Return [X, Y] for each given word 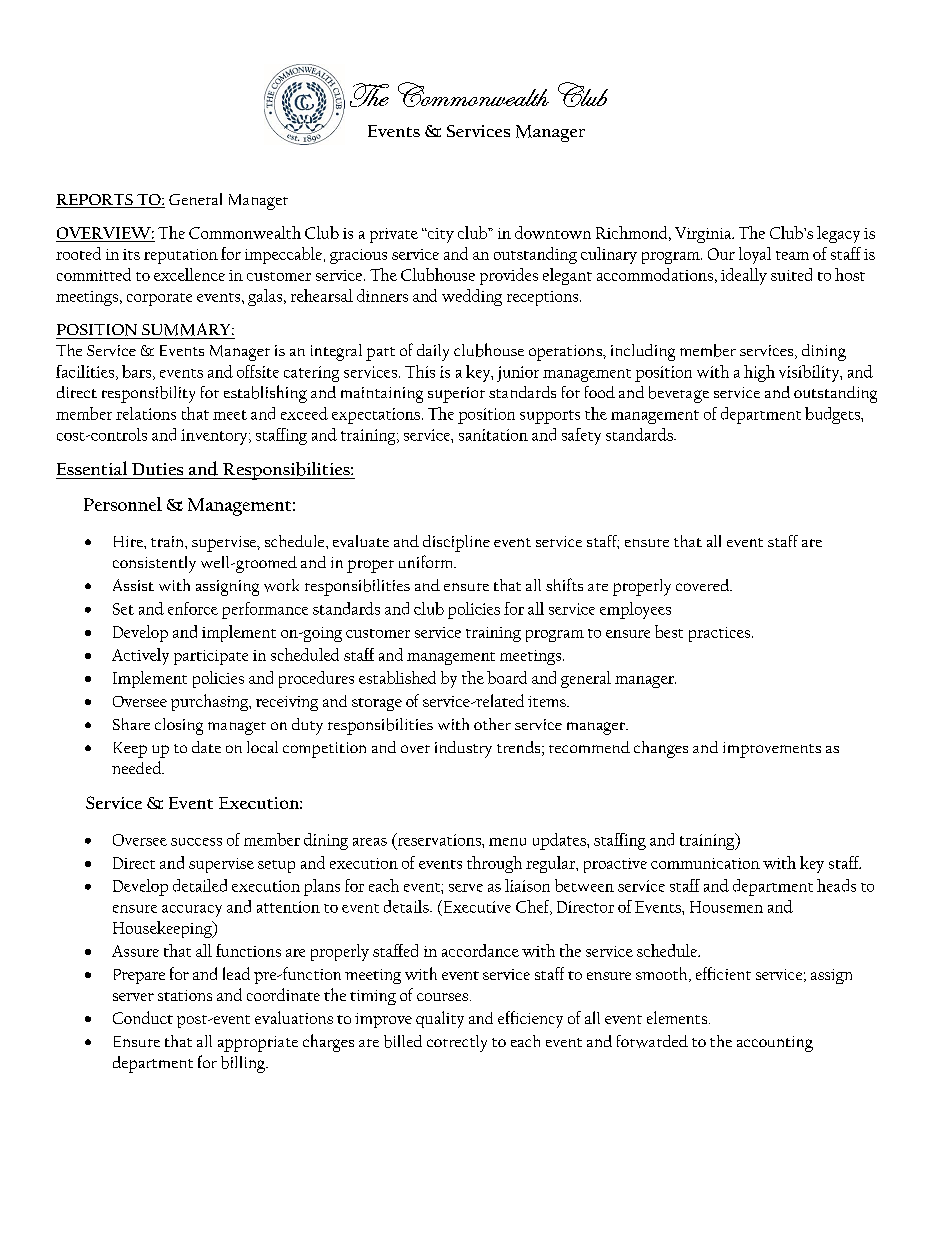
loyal [755, 255]
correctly [457, 1043]
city [439, 235]
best [669, 631]
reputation [181, 256]
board [507, 677]
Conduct [143, 1017]
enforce [193, 608]
